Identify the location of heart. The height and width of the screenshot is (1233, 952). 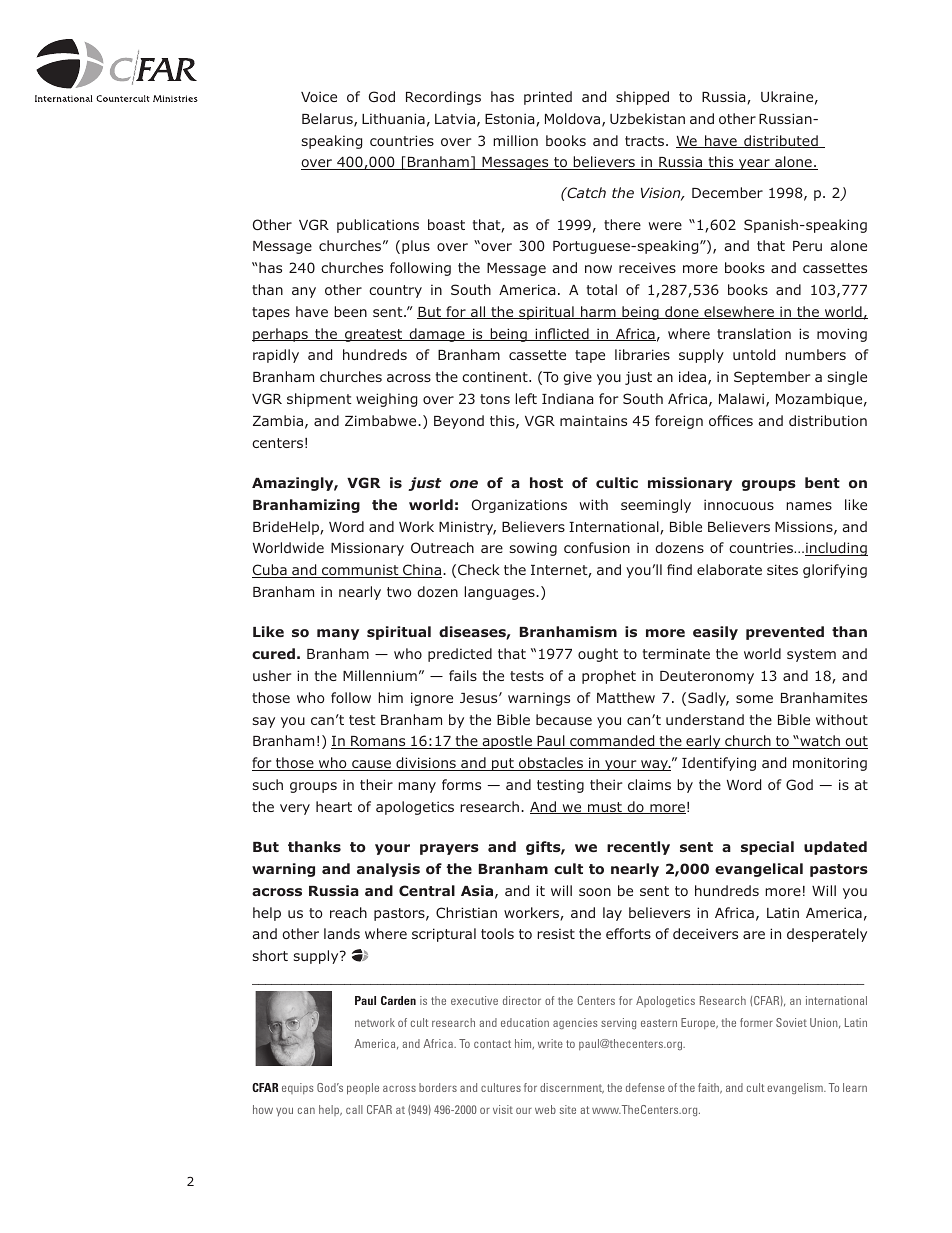
(334, 806).
